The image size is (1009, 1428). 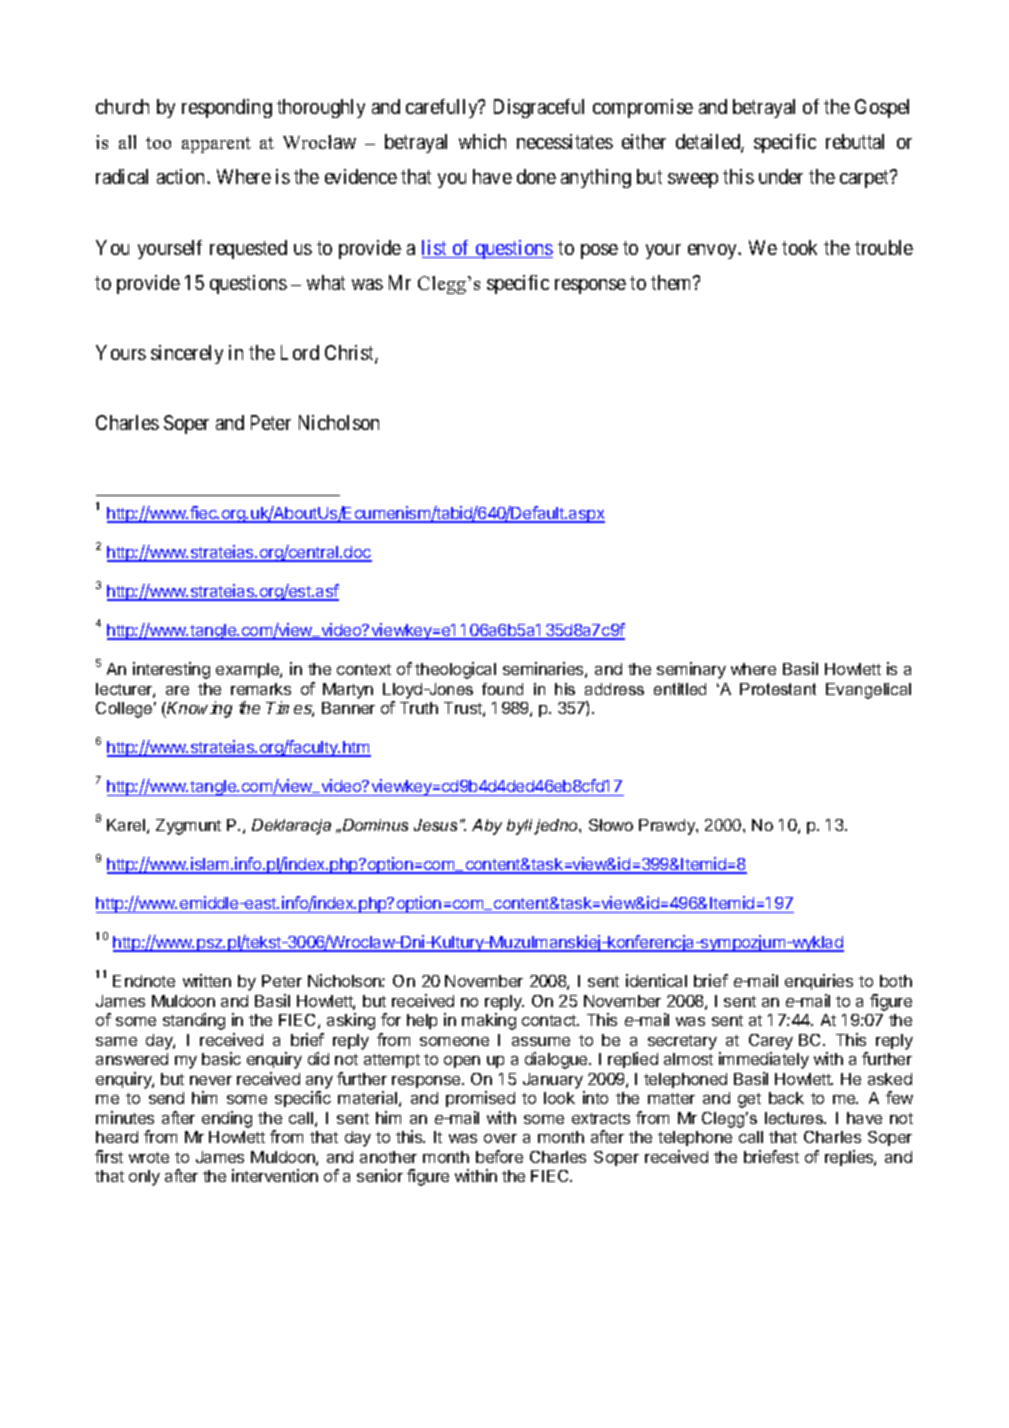 What do you see at coordinates (500, 1138) in the page?
I see `over` at bounding box center [500, 1138].
